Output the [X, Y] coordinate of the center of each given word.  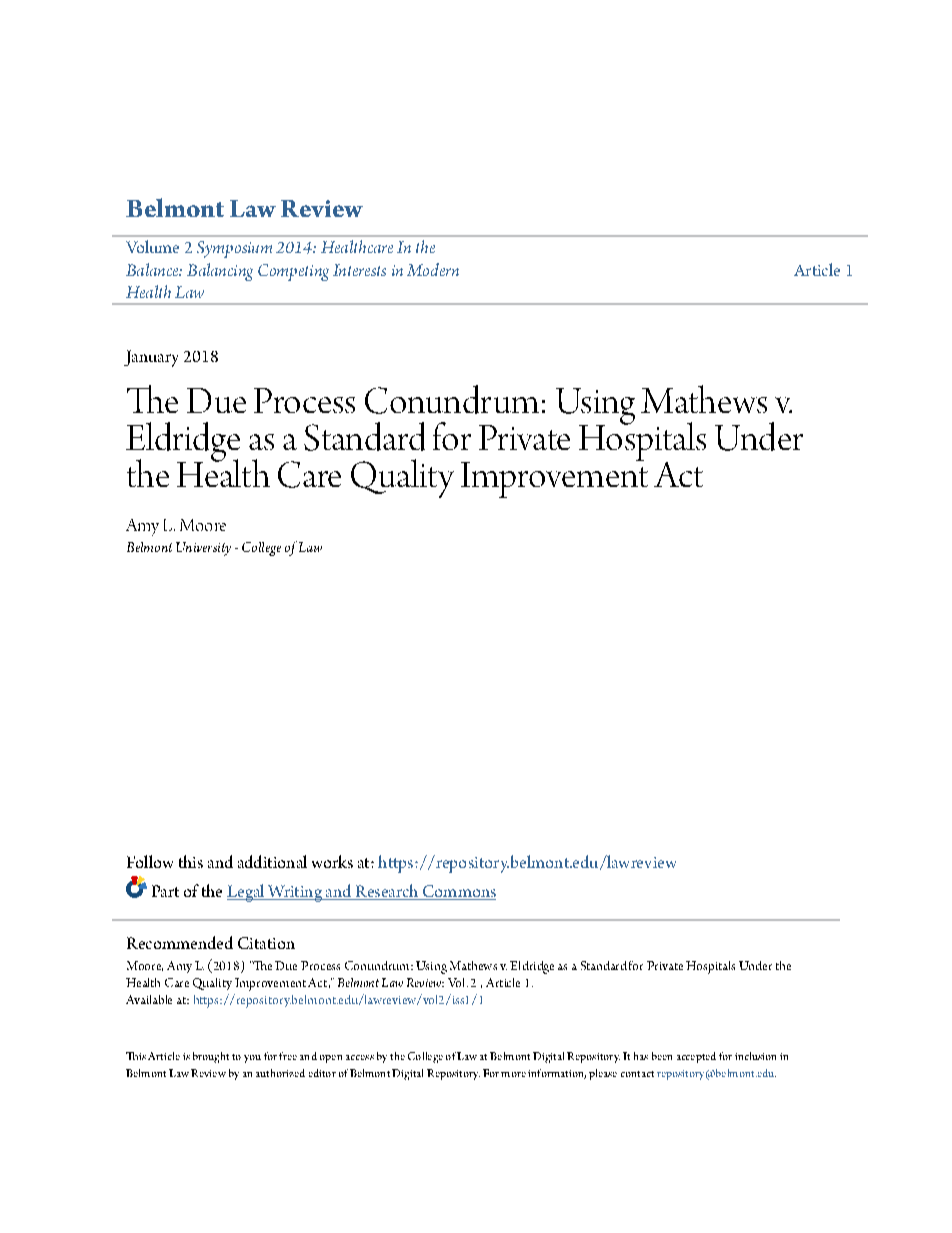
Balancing [220, 272]
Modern [433, 269]
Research [387, 892]
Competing [293, 272]
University [203, 549]
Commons [458, 892]
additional [272, 861]
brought [211, 1057]
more [513, 1074]
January [151, 358]
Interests [359, 270]
